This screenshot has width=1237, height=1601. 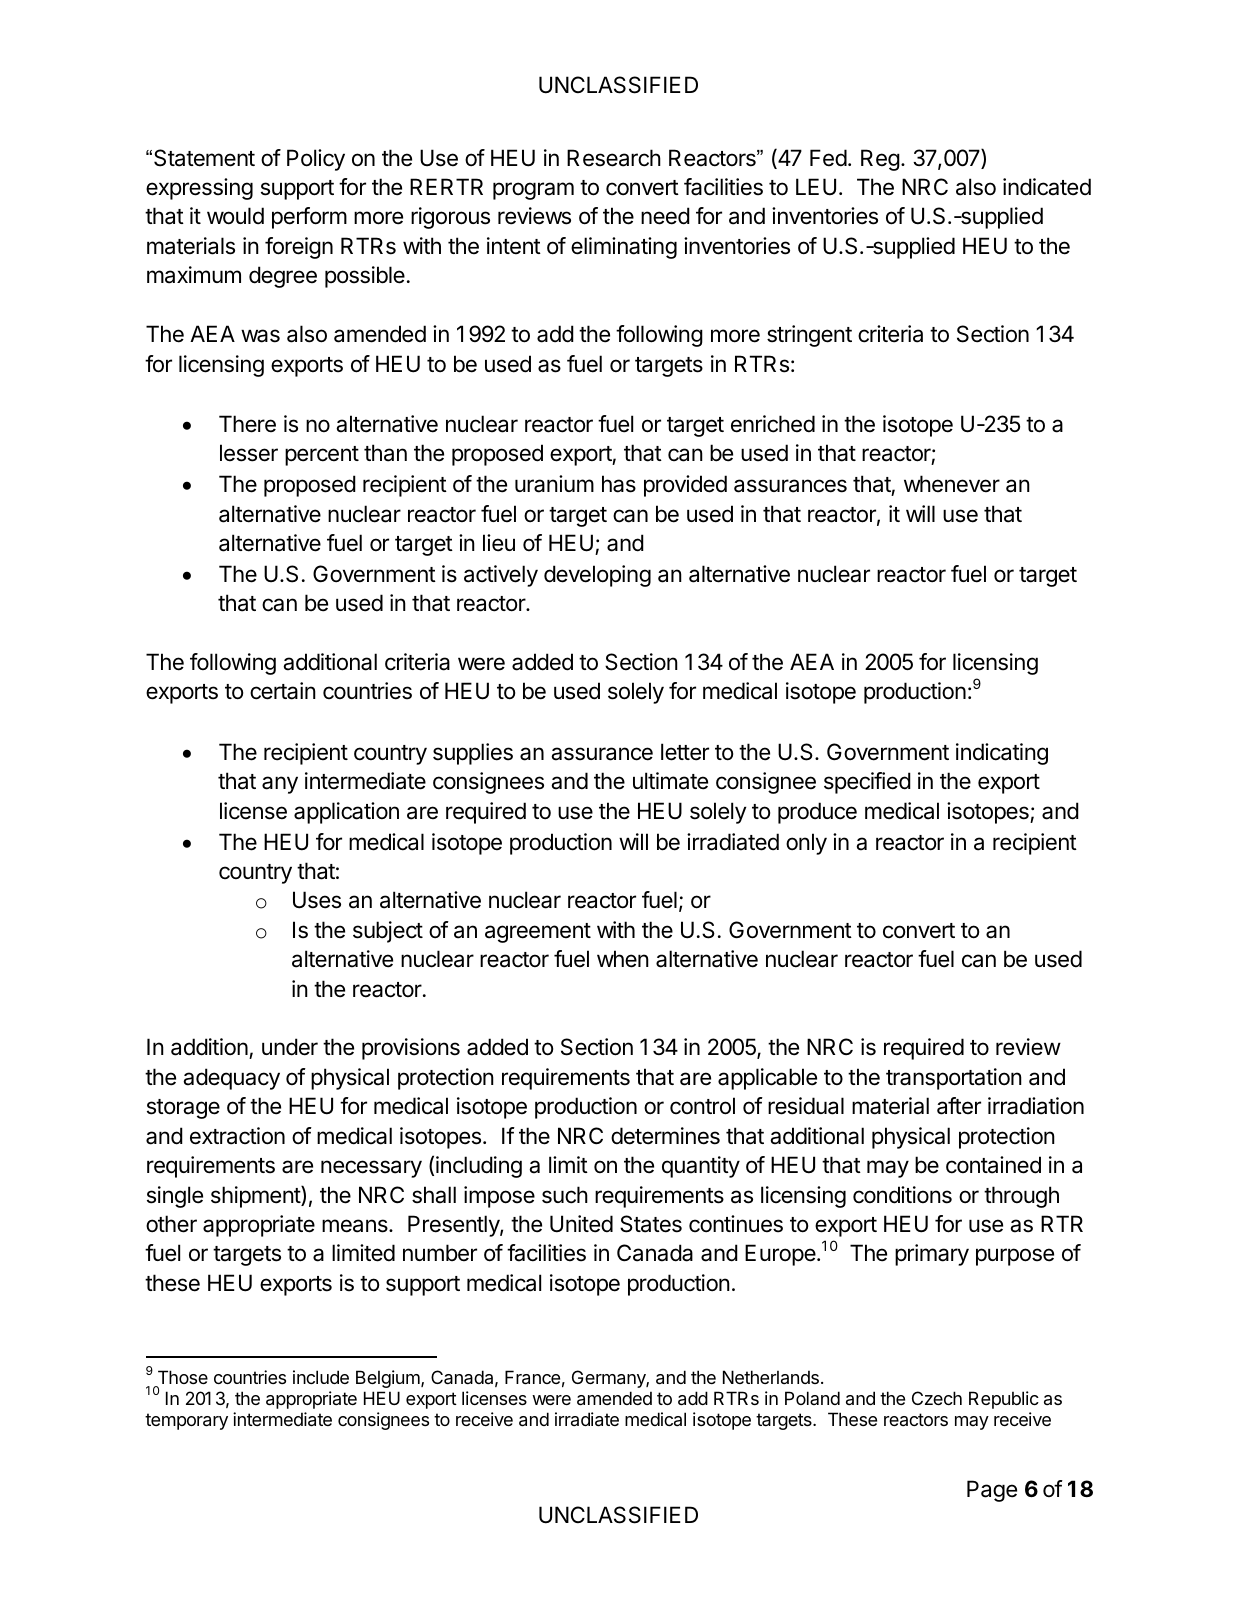 I want to click on Research, so click(x=614, y=158).
